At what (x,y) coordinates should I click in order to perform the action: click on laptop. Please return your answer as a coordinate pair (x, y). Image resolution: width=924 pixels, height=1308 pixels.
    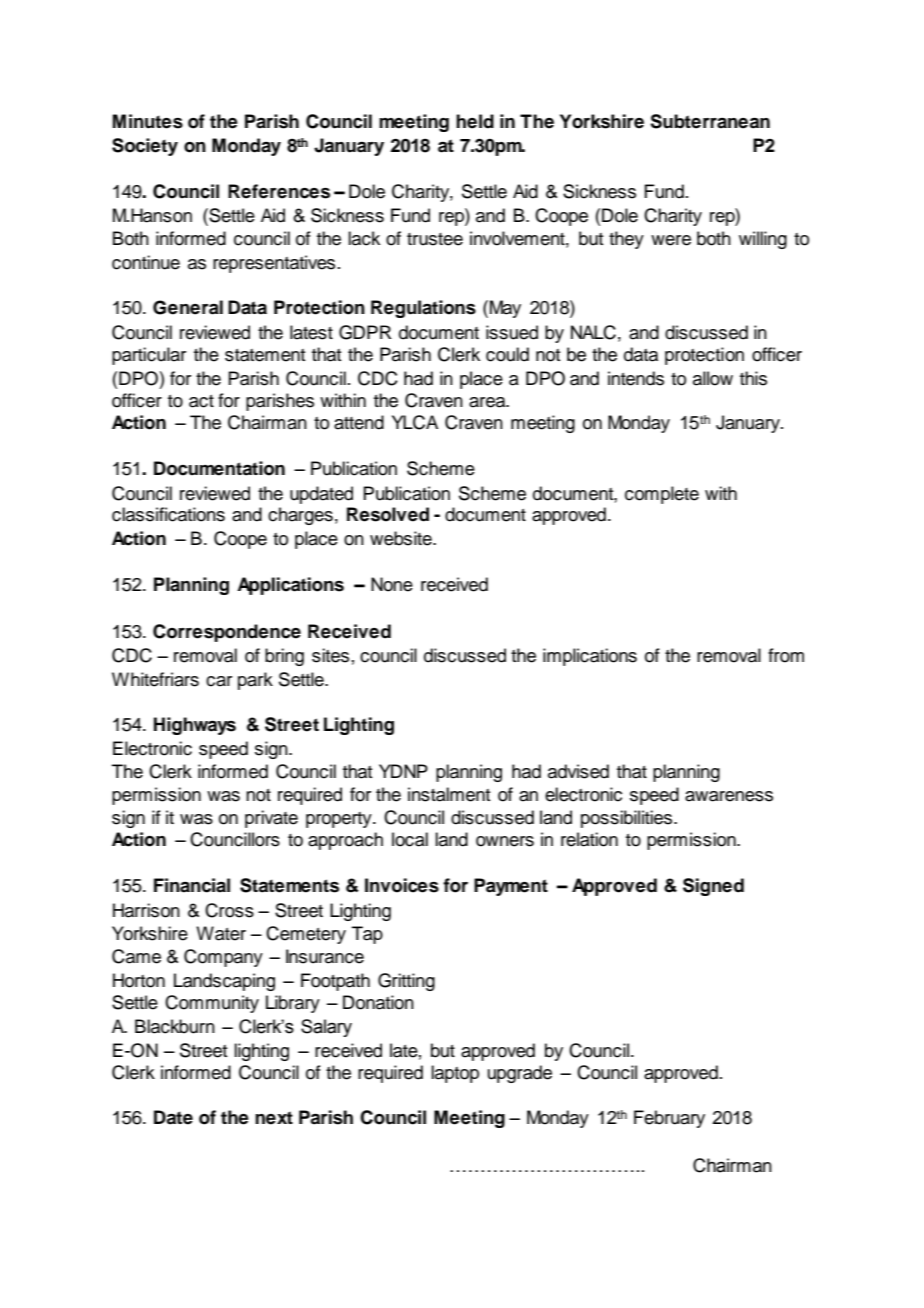
    Looking at the image, I should click on (455, 1074).
